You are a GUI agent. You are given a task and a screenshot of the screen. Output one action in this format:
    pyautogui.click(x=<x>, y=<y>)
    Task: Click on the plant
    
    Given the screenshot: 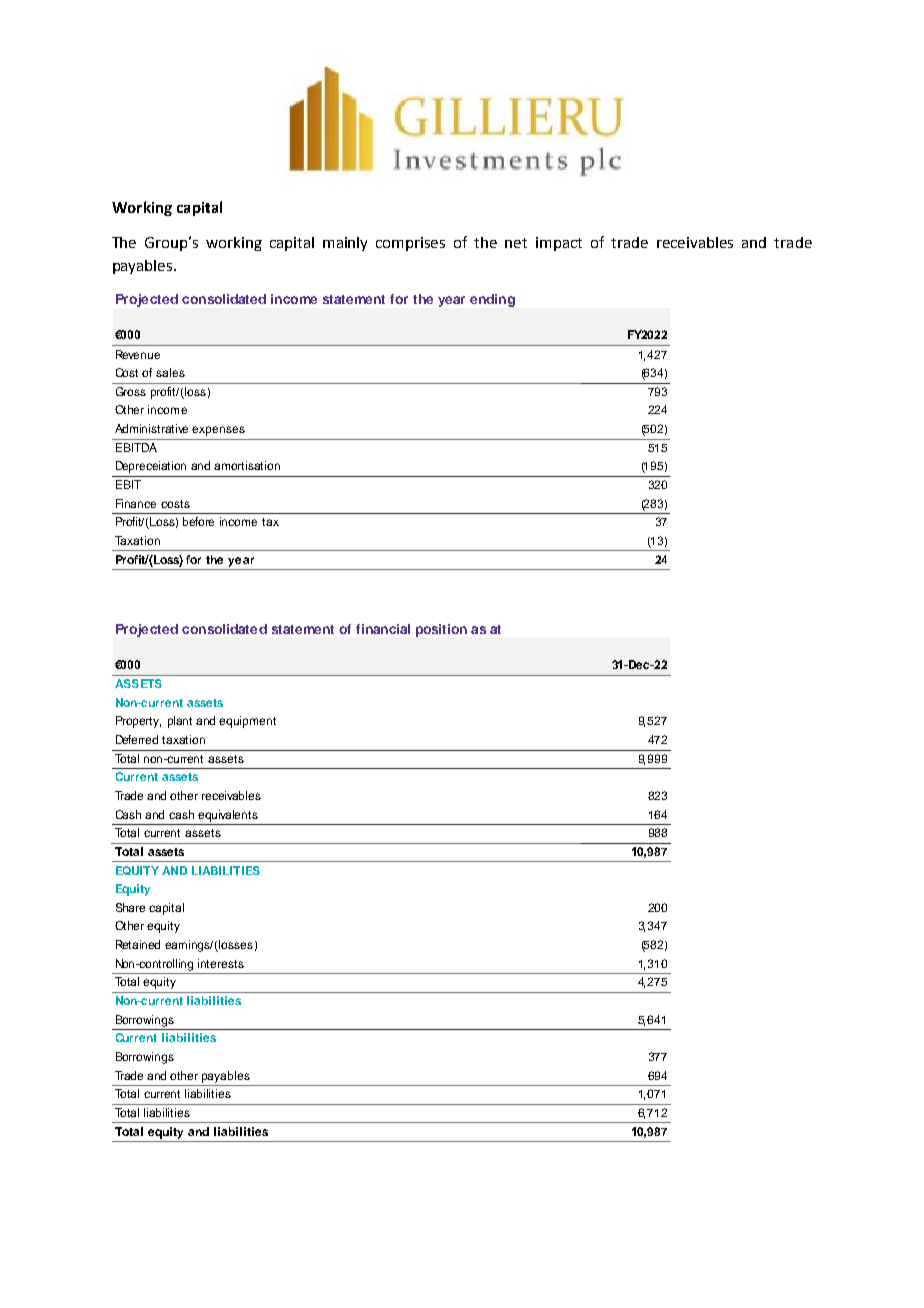 What is the action you would take?
    pyautogui.click(x=180, y=722)
